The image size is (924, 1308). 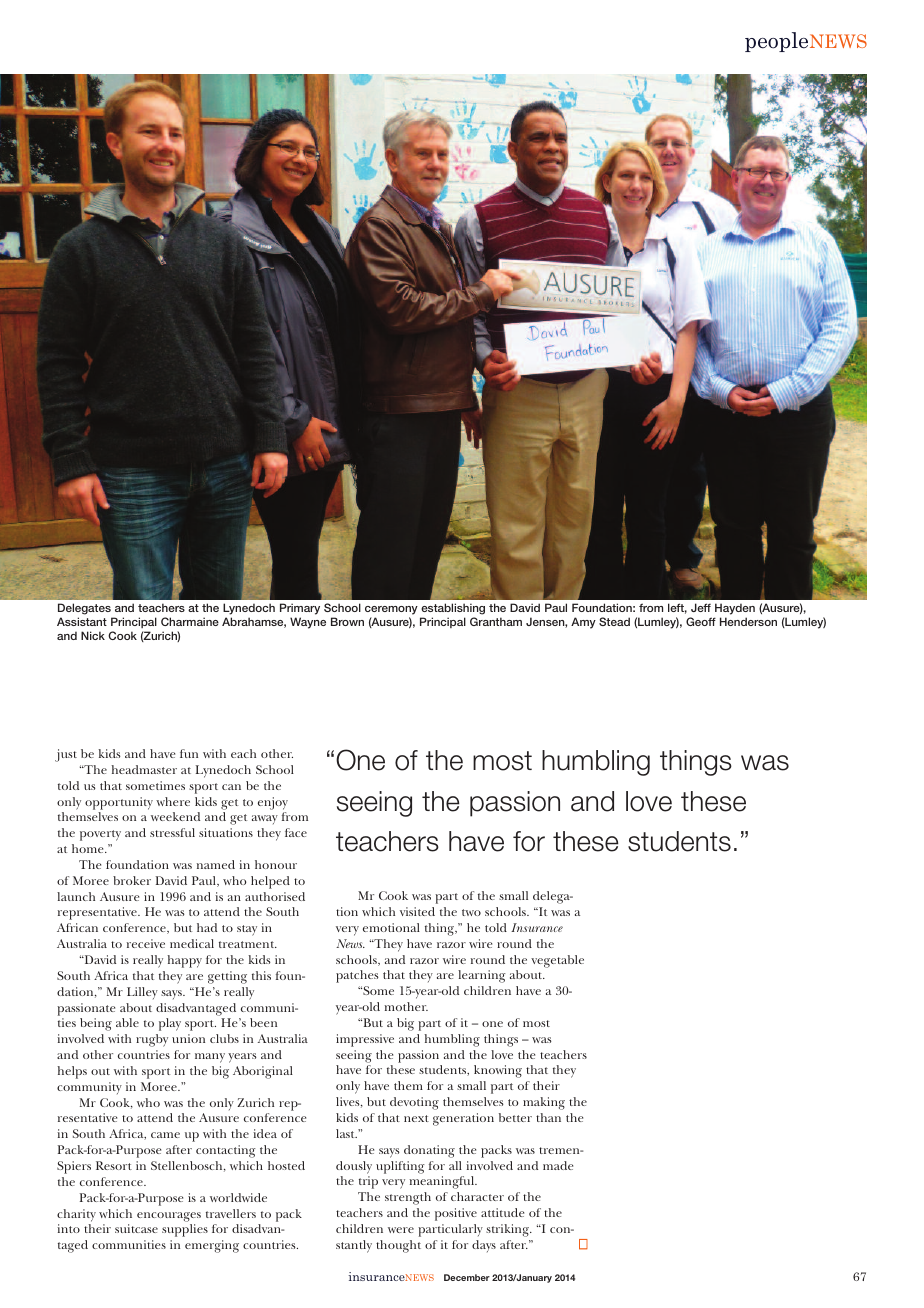 What do you see at coordinates (93, 635) in the screenshot?
I see `Nick` at bounding box center [93, 635].
